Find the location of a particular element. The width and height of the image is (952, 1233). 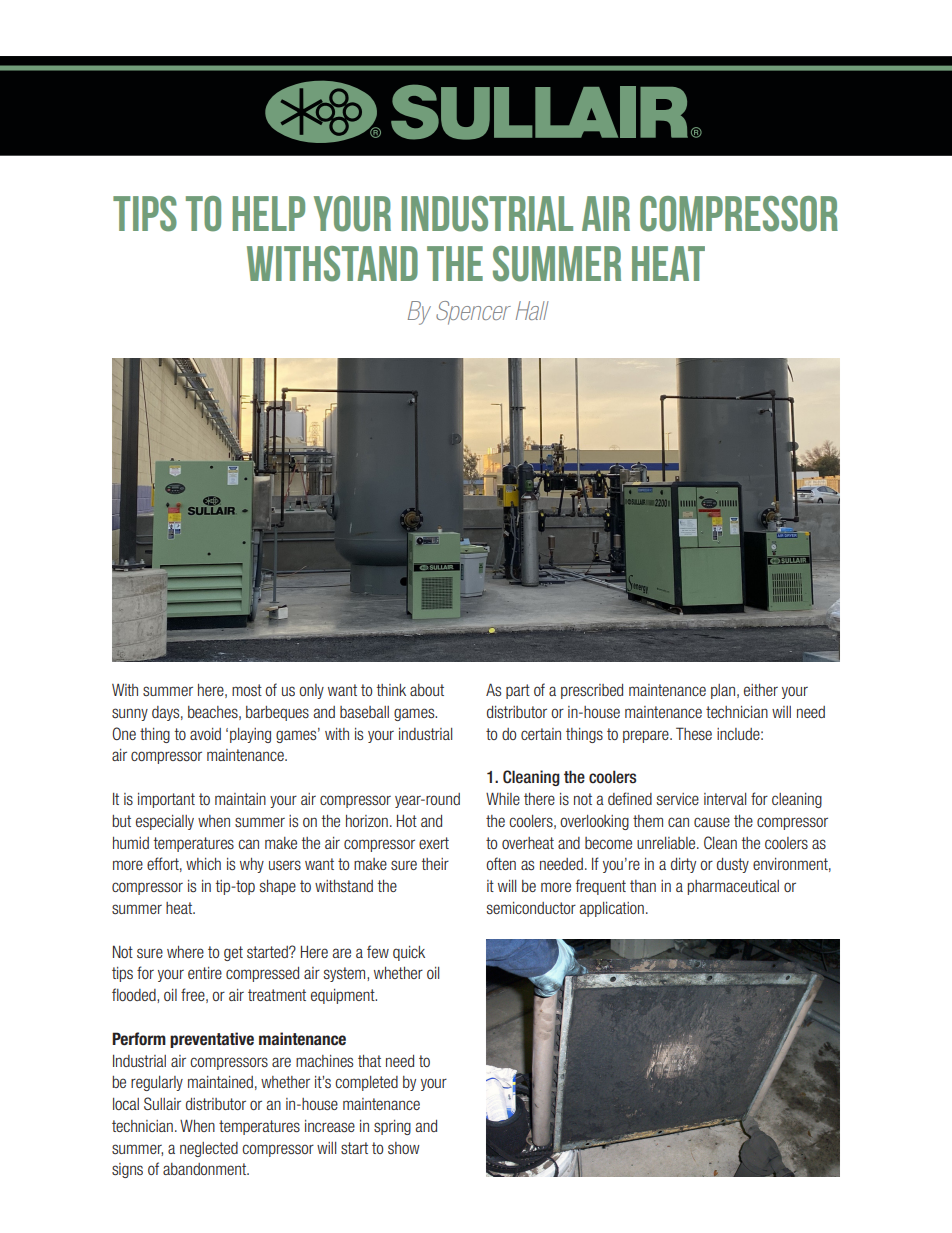

Hall is located at coordinates (532, 310).
